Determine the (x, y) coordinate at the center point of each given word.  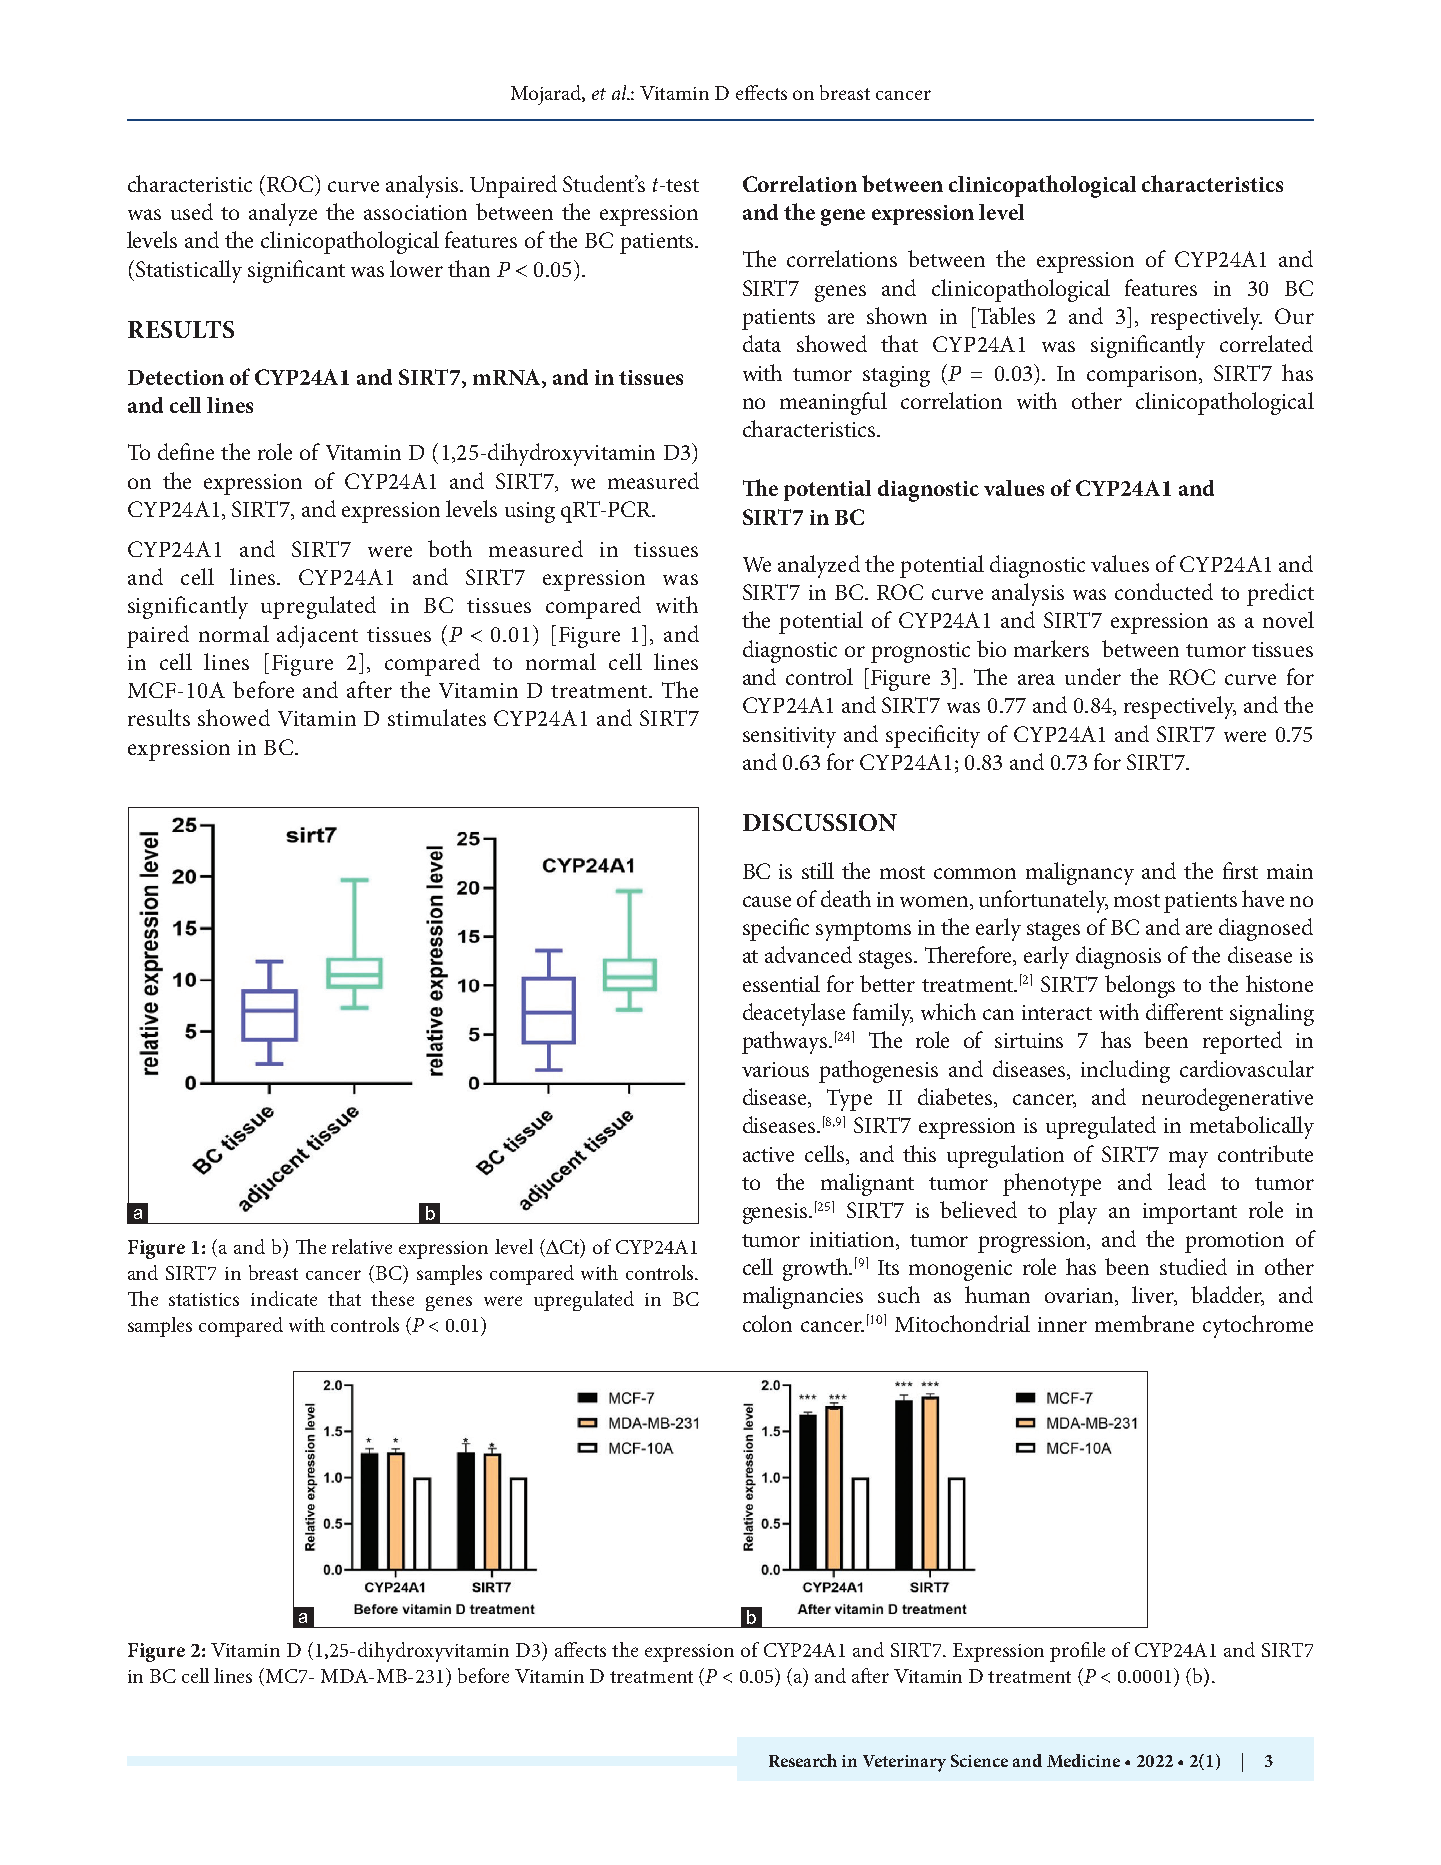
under (1093, 676)
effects (761, 92)
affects (580, 1649)
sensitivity (789, 737)
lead (1187, 1181)
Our (1294, 316)
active (768, 1154)
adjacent (317, 636)
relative (362, 1246)
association (415, 212)
